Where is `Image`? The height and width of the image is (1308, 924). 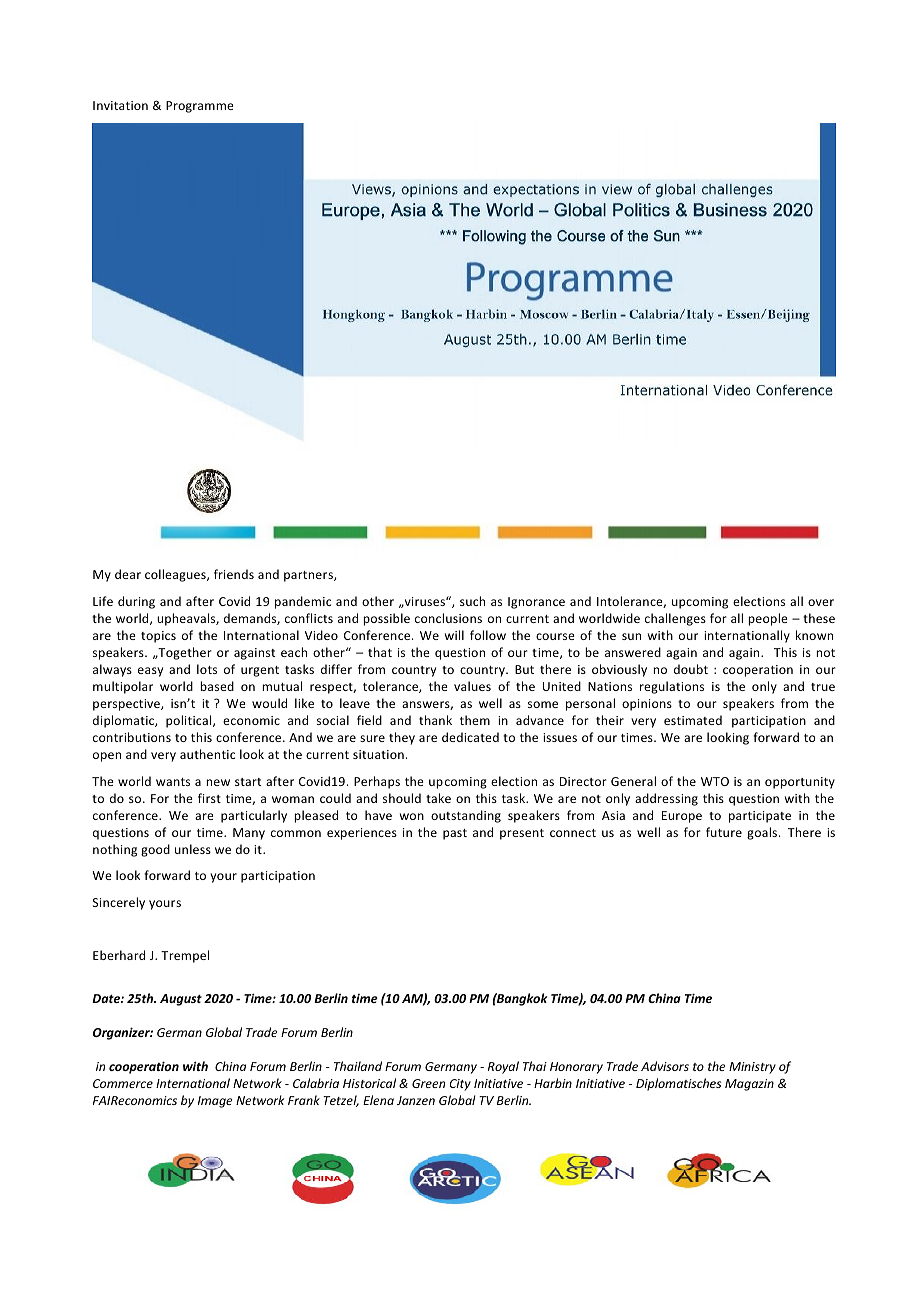 Image is located at coordinates (215, 1102).
